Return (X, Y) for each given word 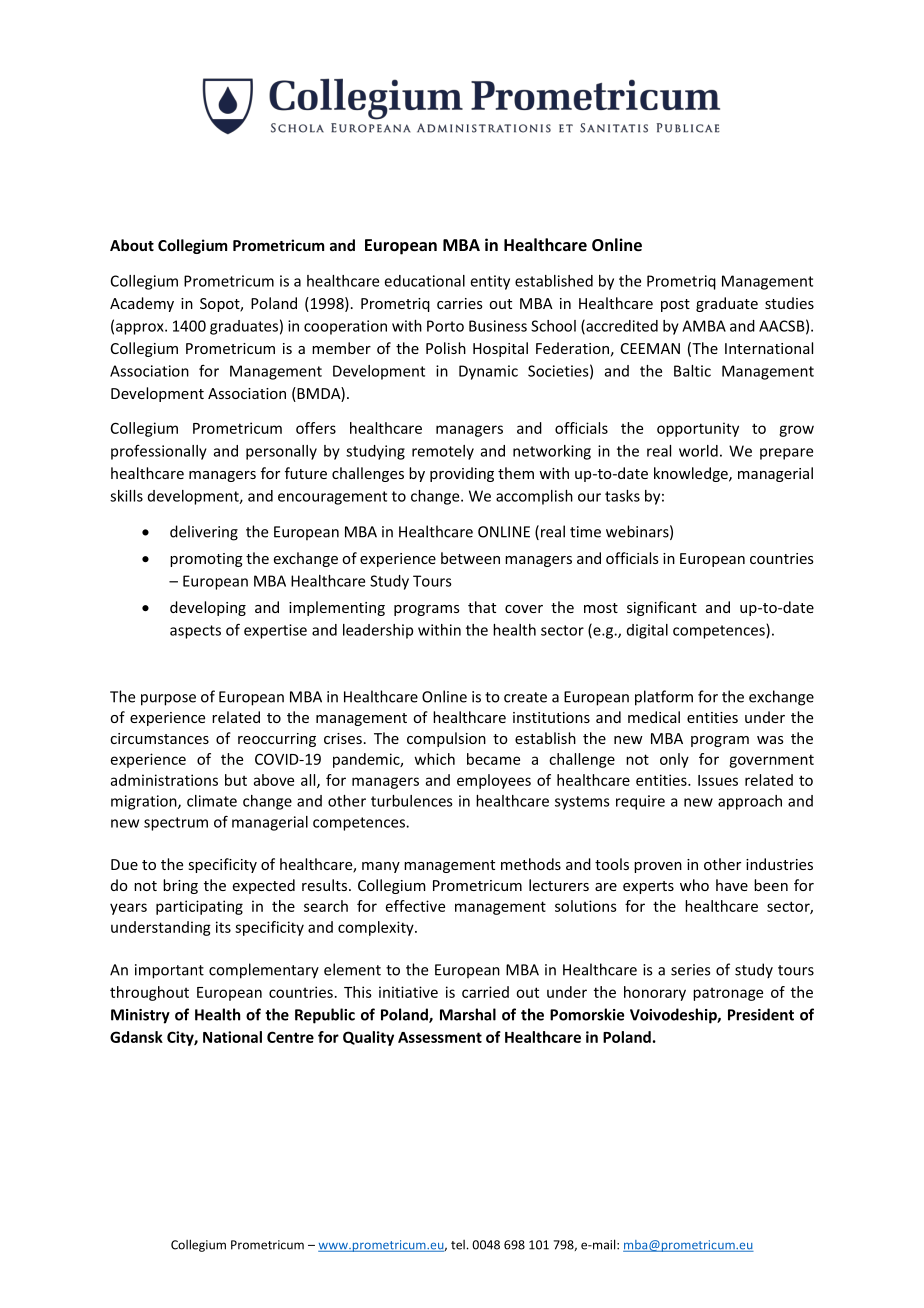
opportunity (698, 429)
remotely (443, 452)
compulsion (446, 739)
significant (662, 608)
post (675, 305)
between (470, 558)
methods (531, 864)
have (732, 885)
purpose (168, 700)
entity (490, 282)
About (132, 245)
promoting (206, 560)
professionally (159, 452)
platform (664, 698)
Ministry (140, 1016)
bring (180, 886)
